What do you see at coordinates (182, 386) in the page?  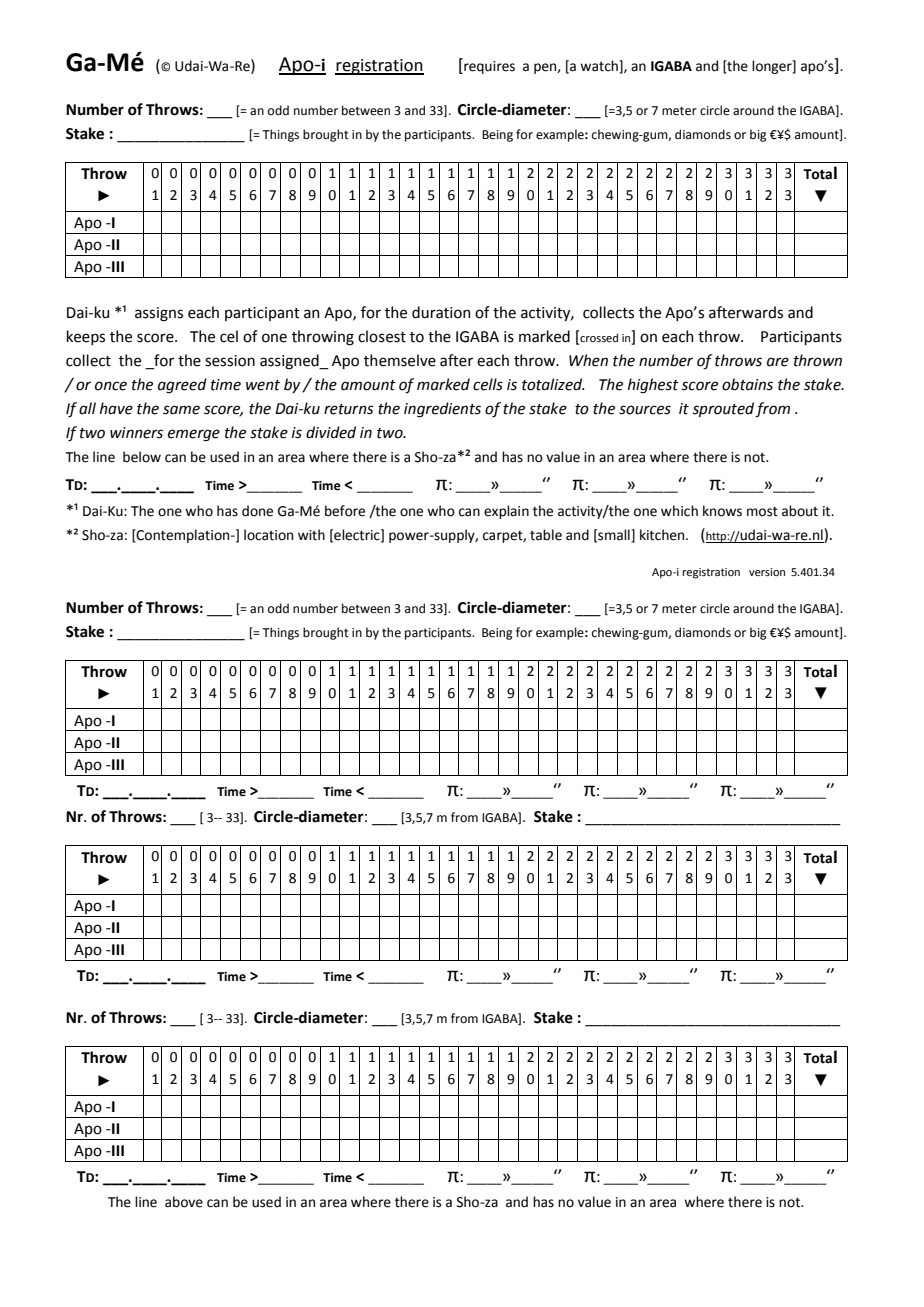 I see `agreed` at bounding box center [182, 386].
